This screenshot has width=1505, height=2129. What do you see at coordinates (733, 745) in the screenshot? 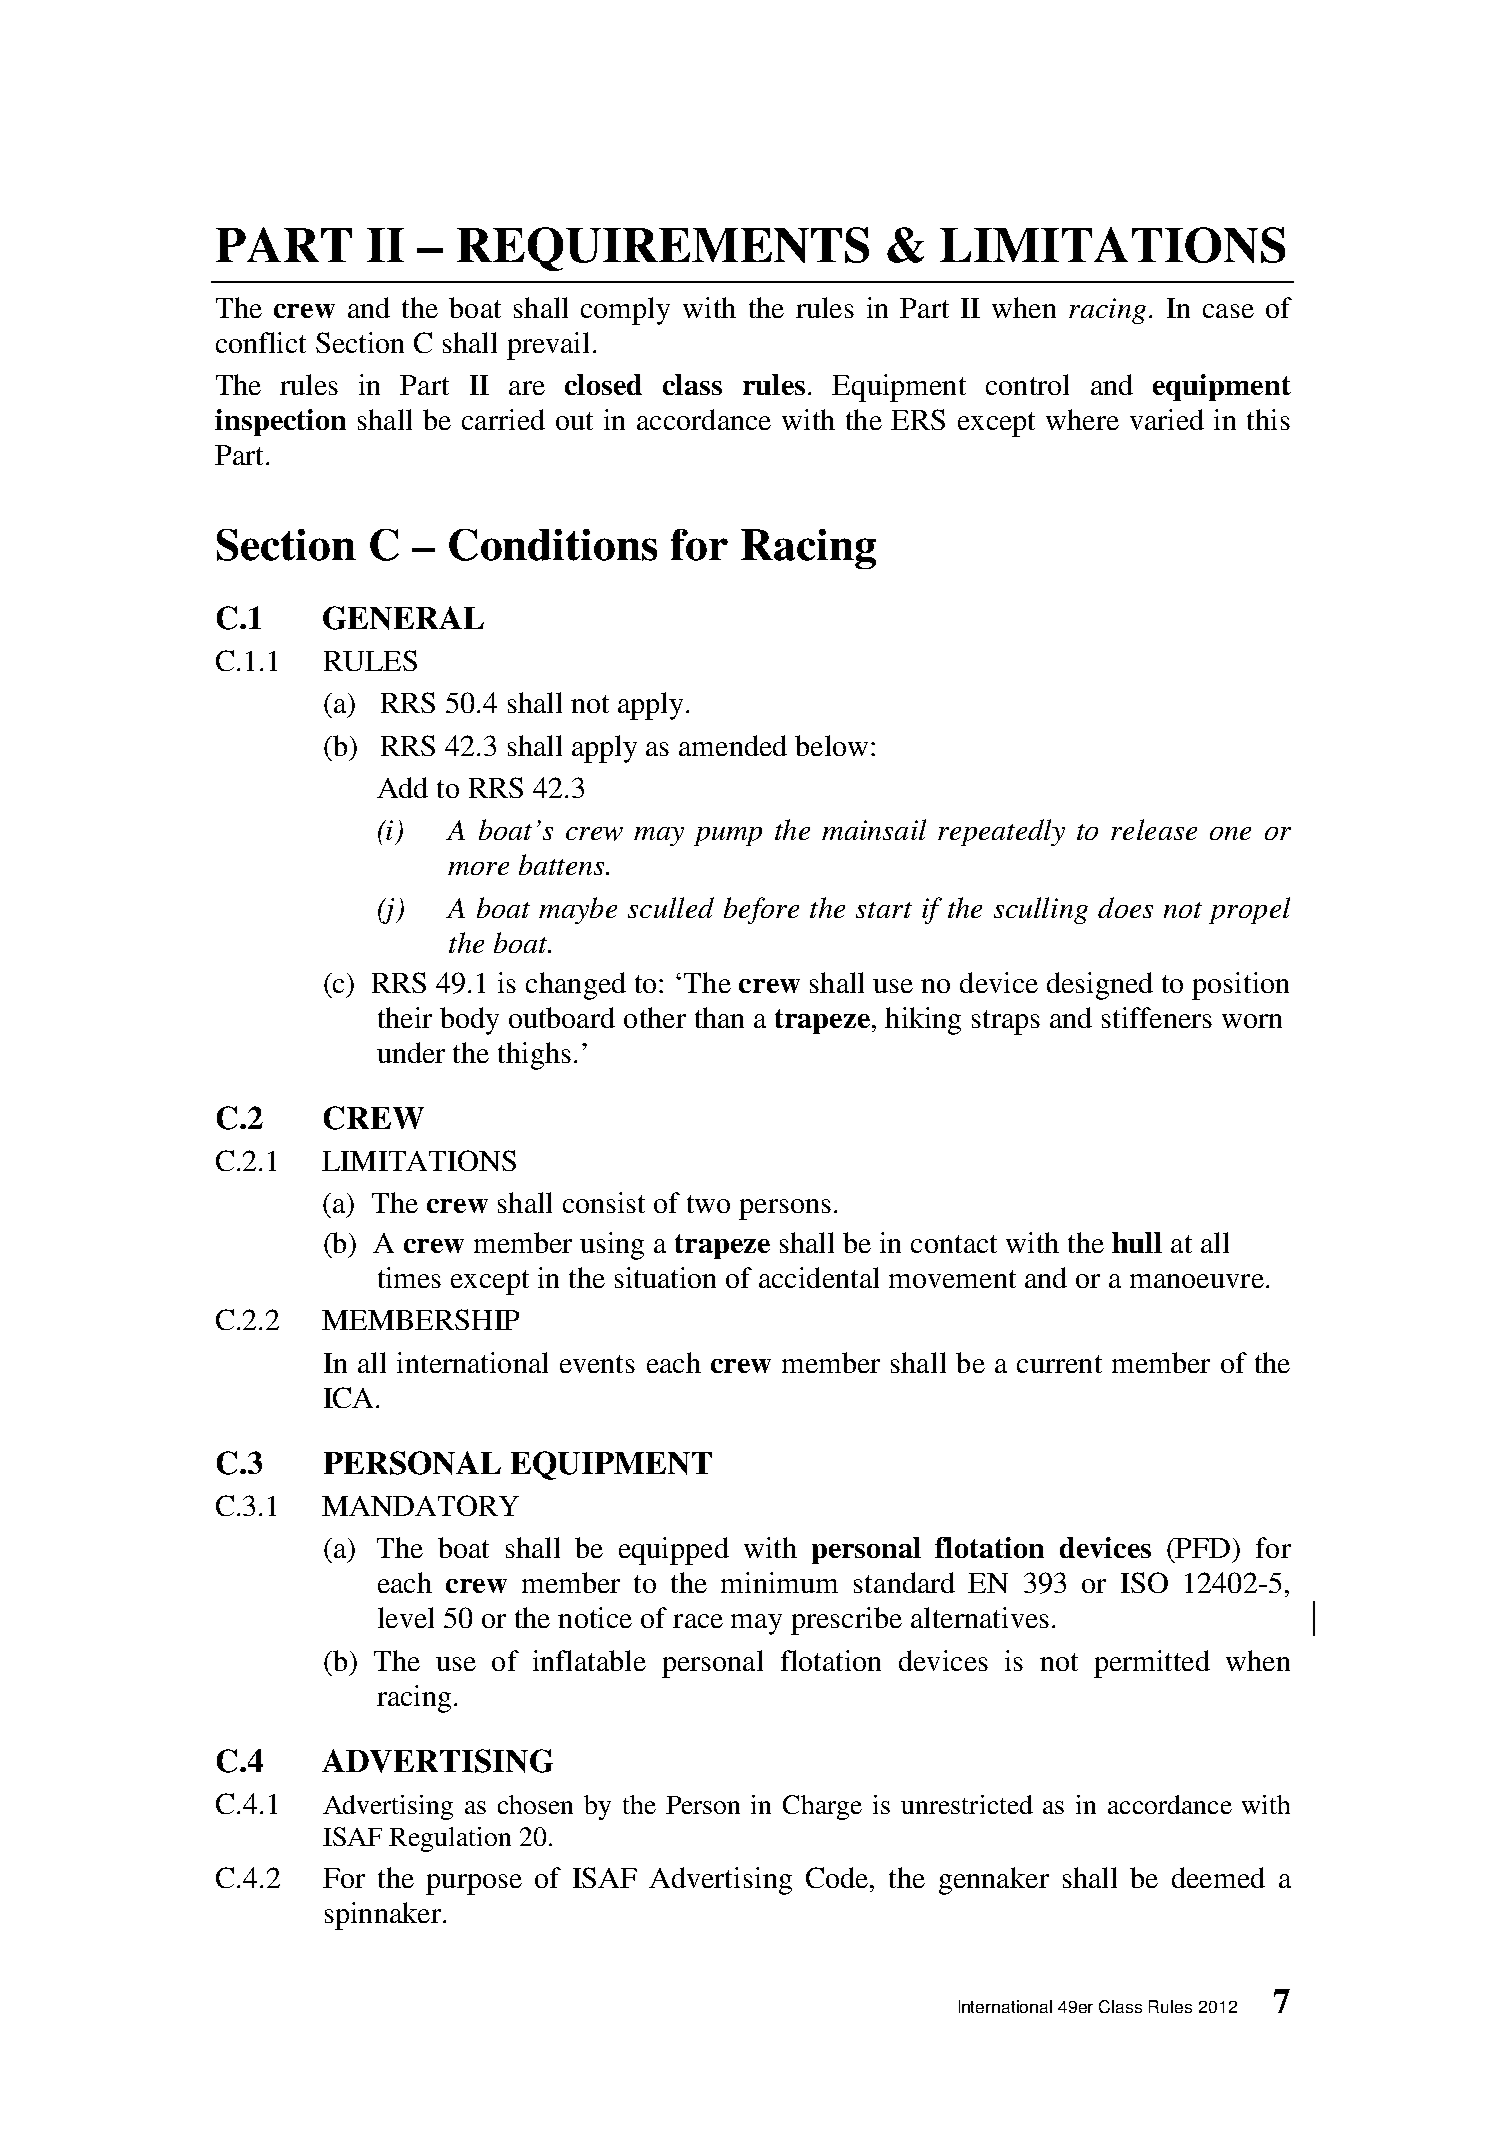
I see `amended` at bounding box center [733, 745].
